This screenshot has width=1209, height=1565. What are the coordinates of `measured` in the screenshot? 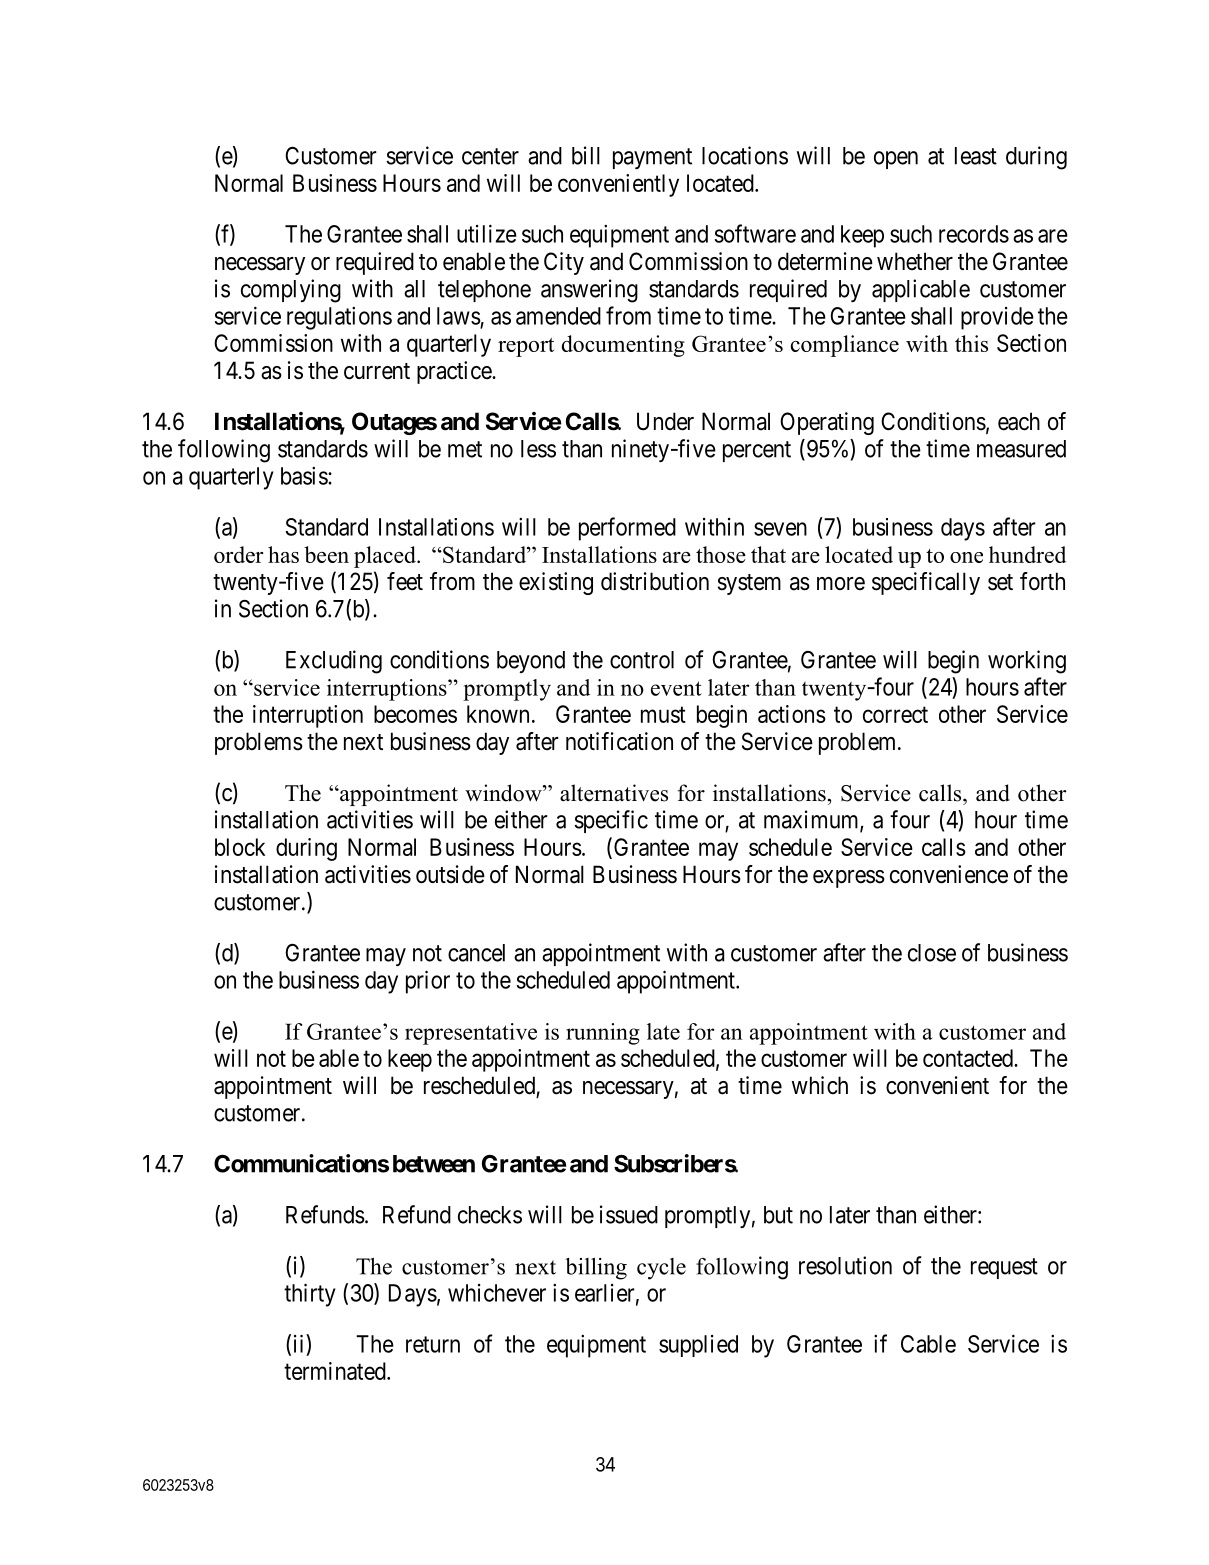 It's located at (1021, 449).
